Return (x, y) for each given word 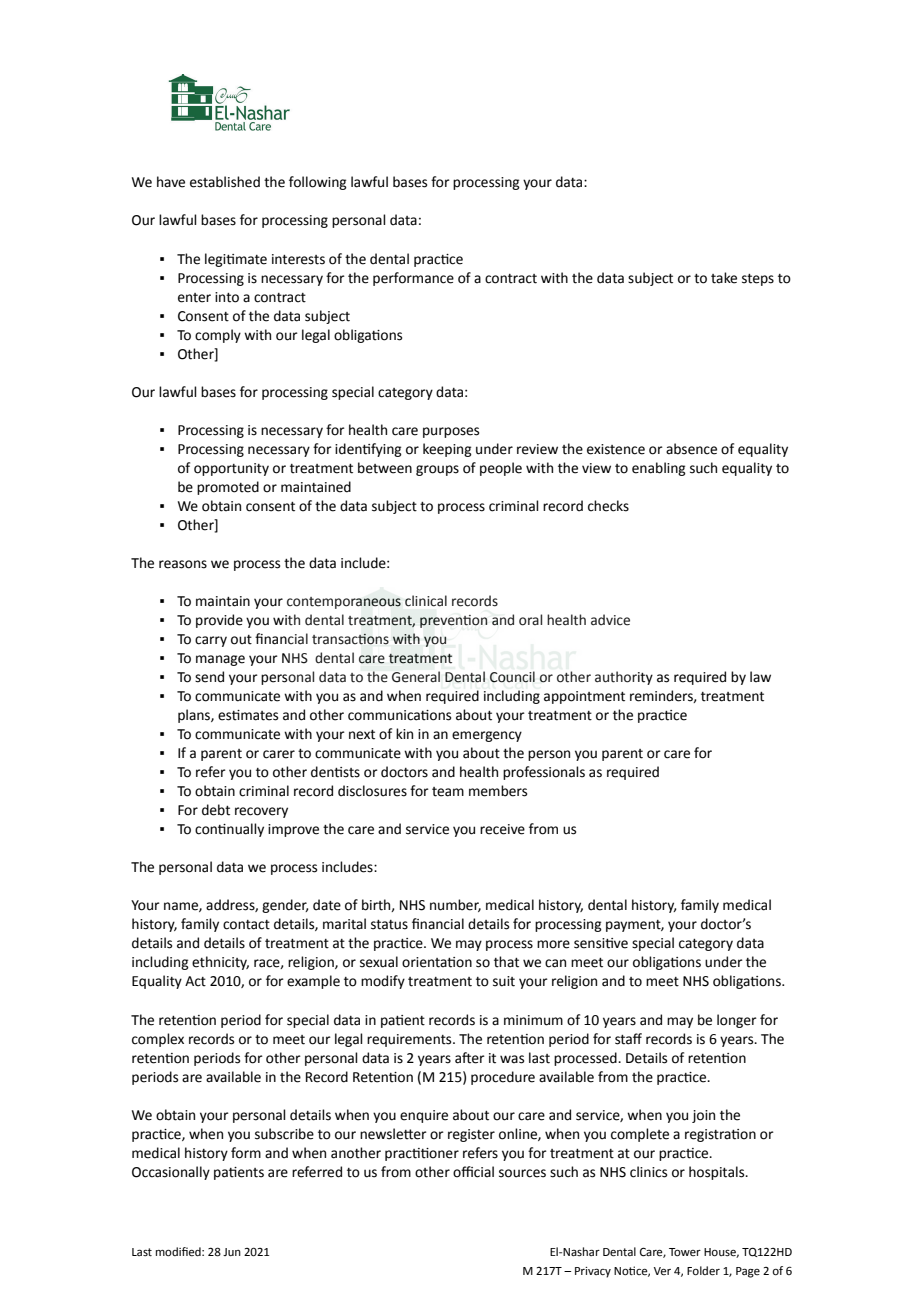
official (473, 1172)
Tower (685, 1252)
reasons (183, 564)
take (724, 278)
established (225, 182)
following (318, 183)
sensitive (601, 943)
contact (246, 925)
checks (608, 506)
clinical (426, 601)
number (455, 905)
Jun (232, 1252)
